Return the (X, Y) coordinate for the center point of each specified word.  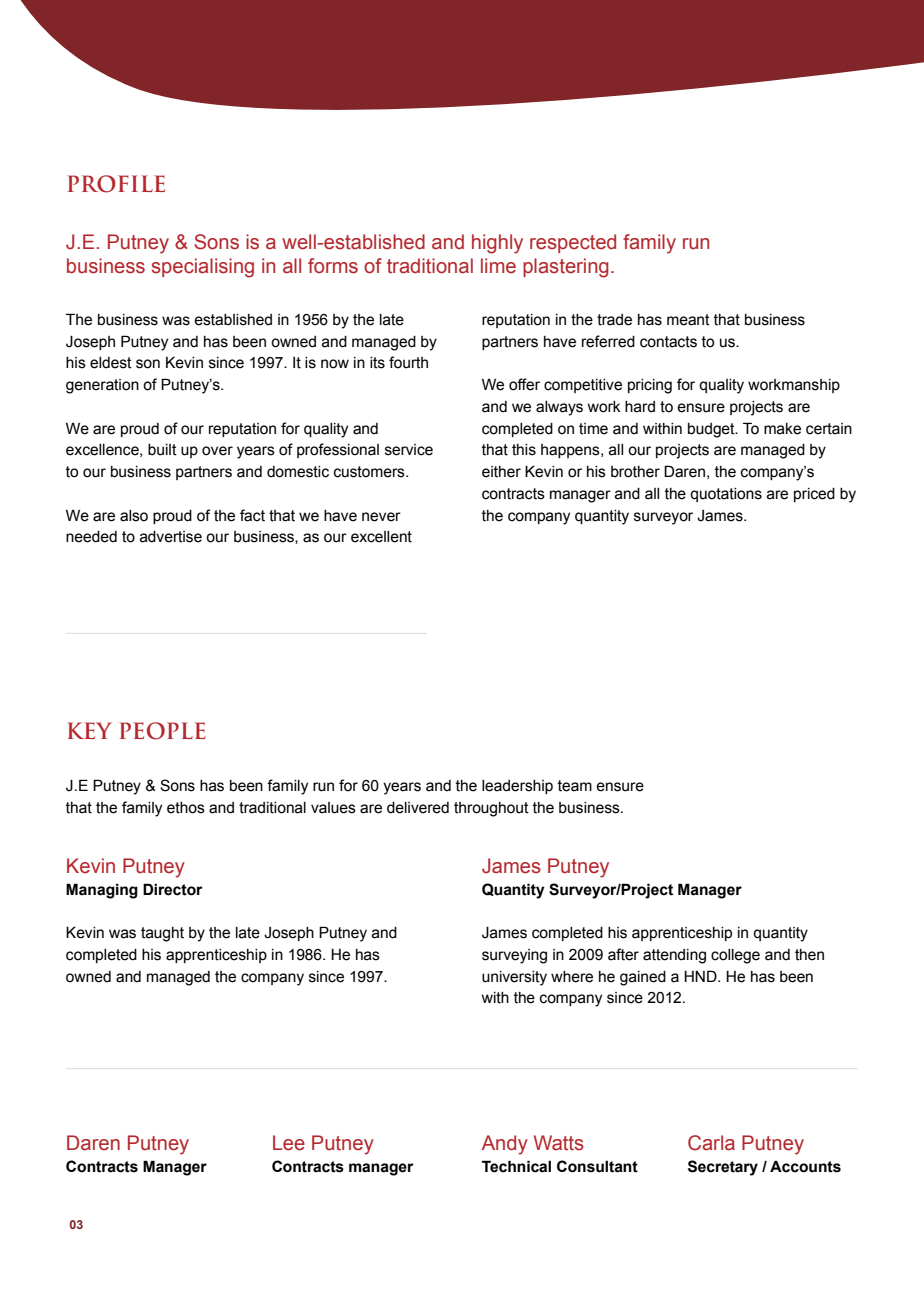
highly (497, 244)
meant (688, 320)
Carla (711, 1143)
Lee (289, 1143)
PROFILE (116, 184)
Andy (505, 1145)
